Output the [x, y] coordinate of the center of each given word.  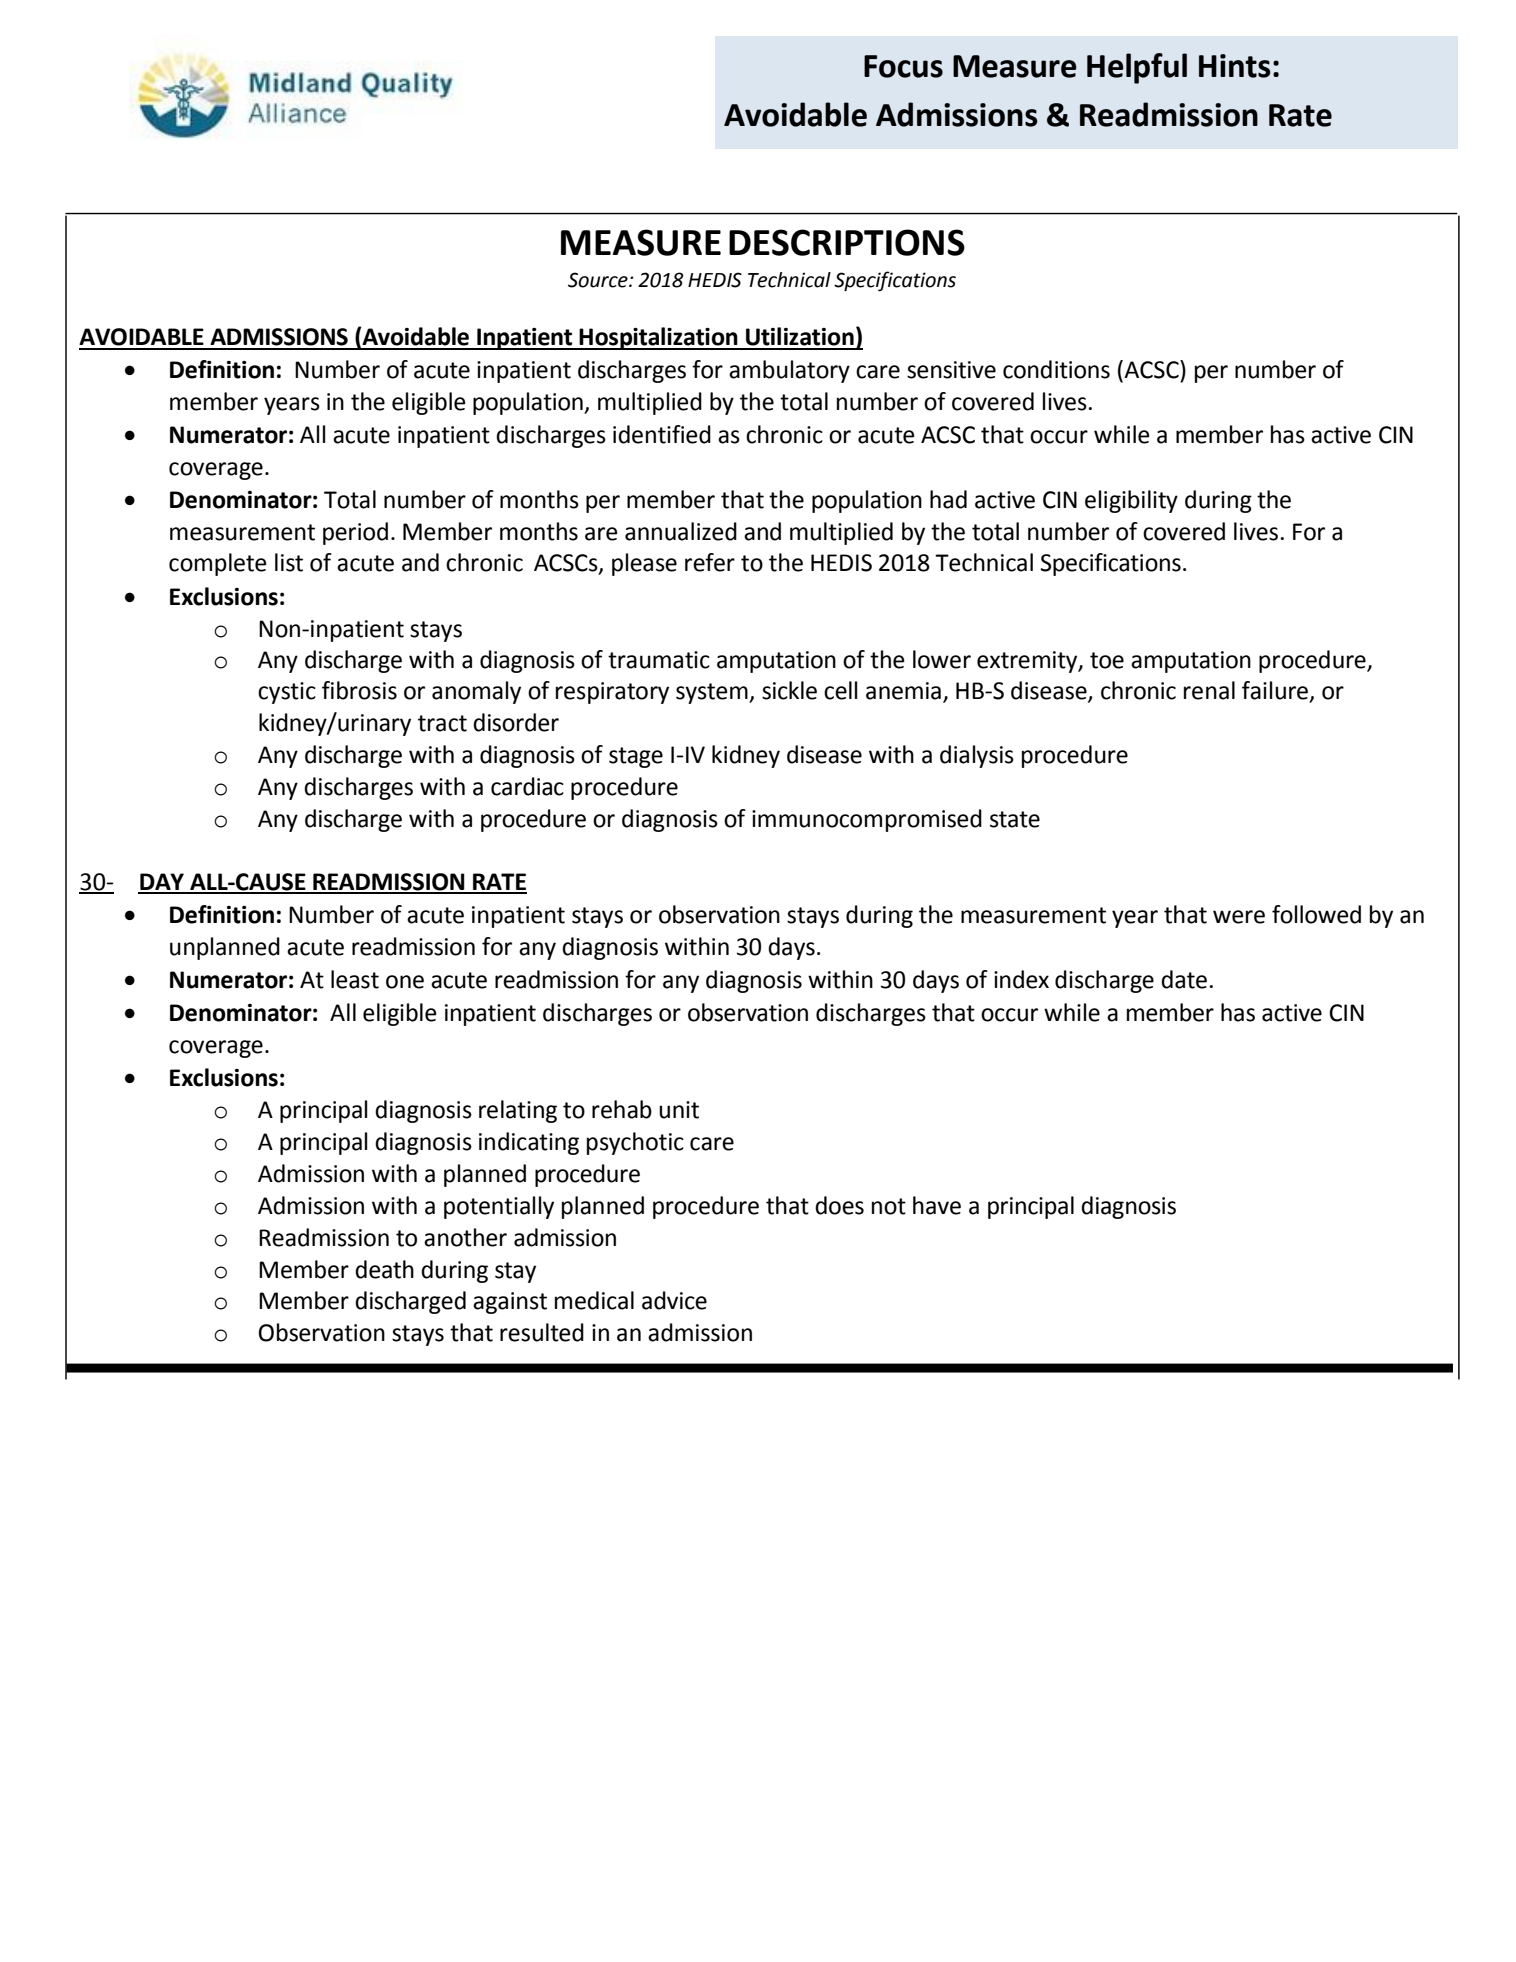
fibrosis [359, 690]
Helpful [1137, 68]
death [384, 1269]
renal [1209, 690]
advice [674, 1300]
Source [599, 280]
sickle [789, 690]
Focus [903, 66]
